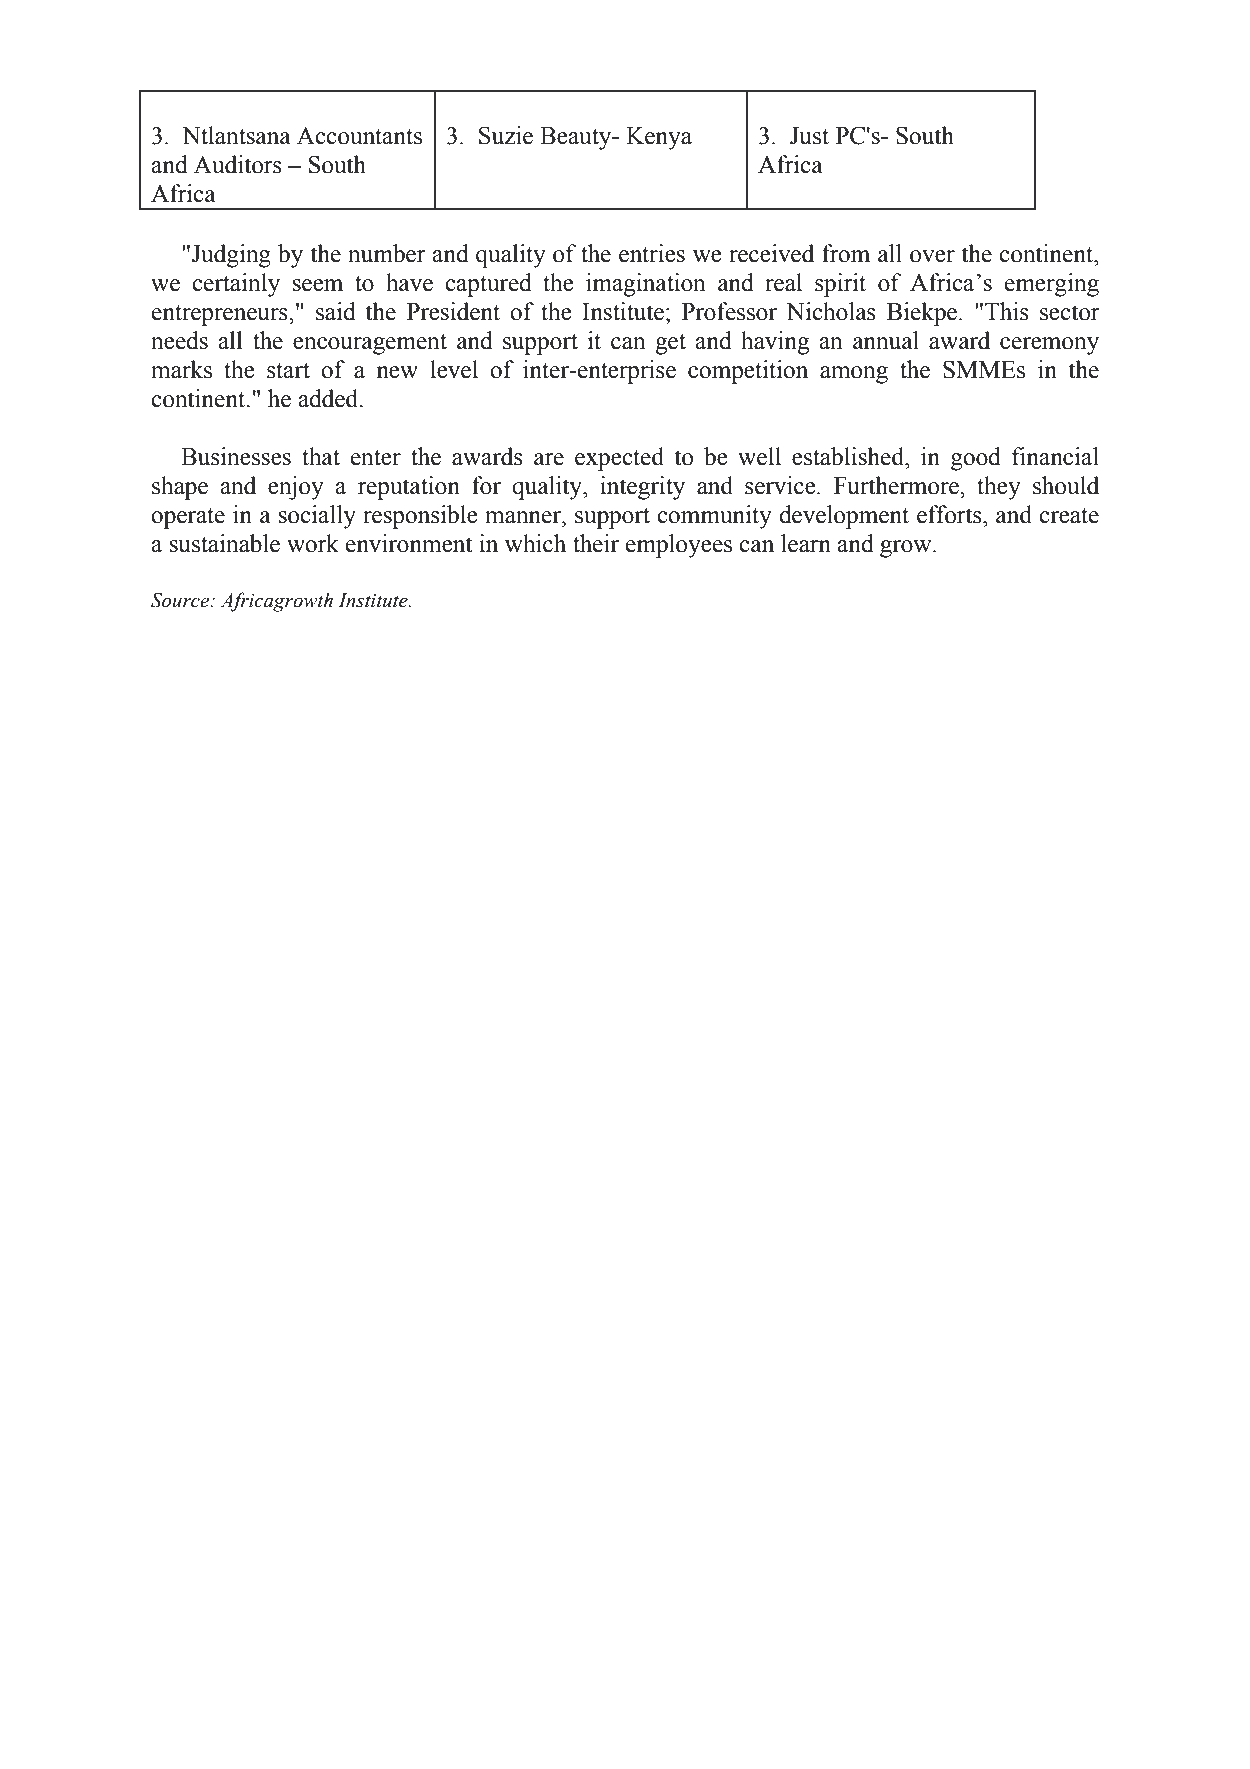 This page has height=1769, width=1250. What do you see at coordinates (809, 136) in the page?
I see `Just` at bounding box center [809, 136].
